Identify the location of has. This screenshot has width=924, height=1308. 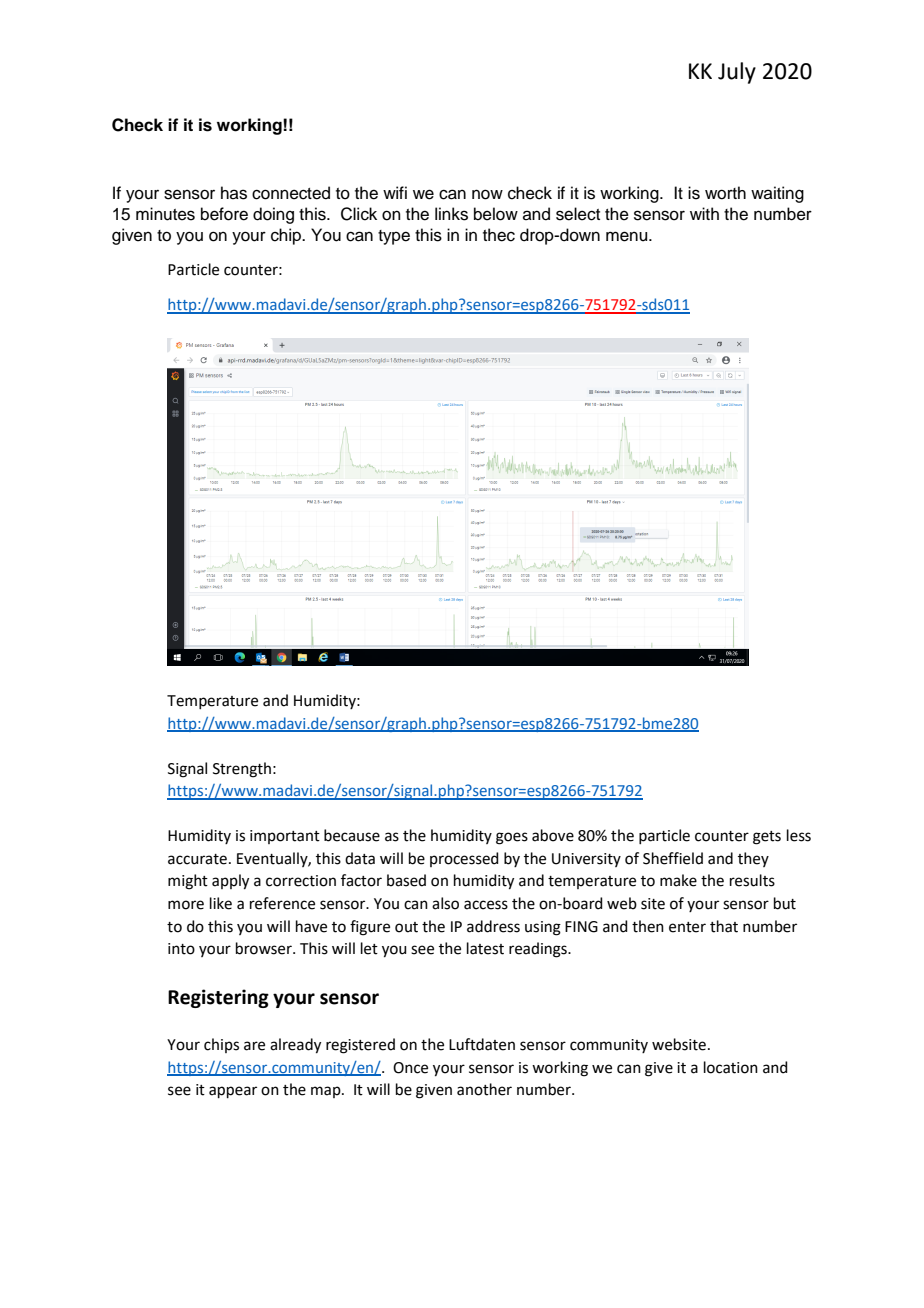
(234, 193).
